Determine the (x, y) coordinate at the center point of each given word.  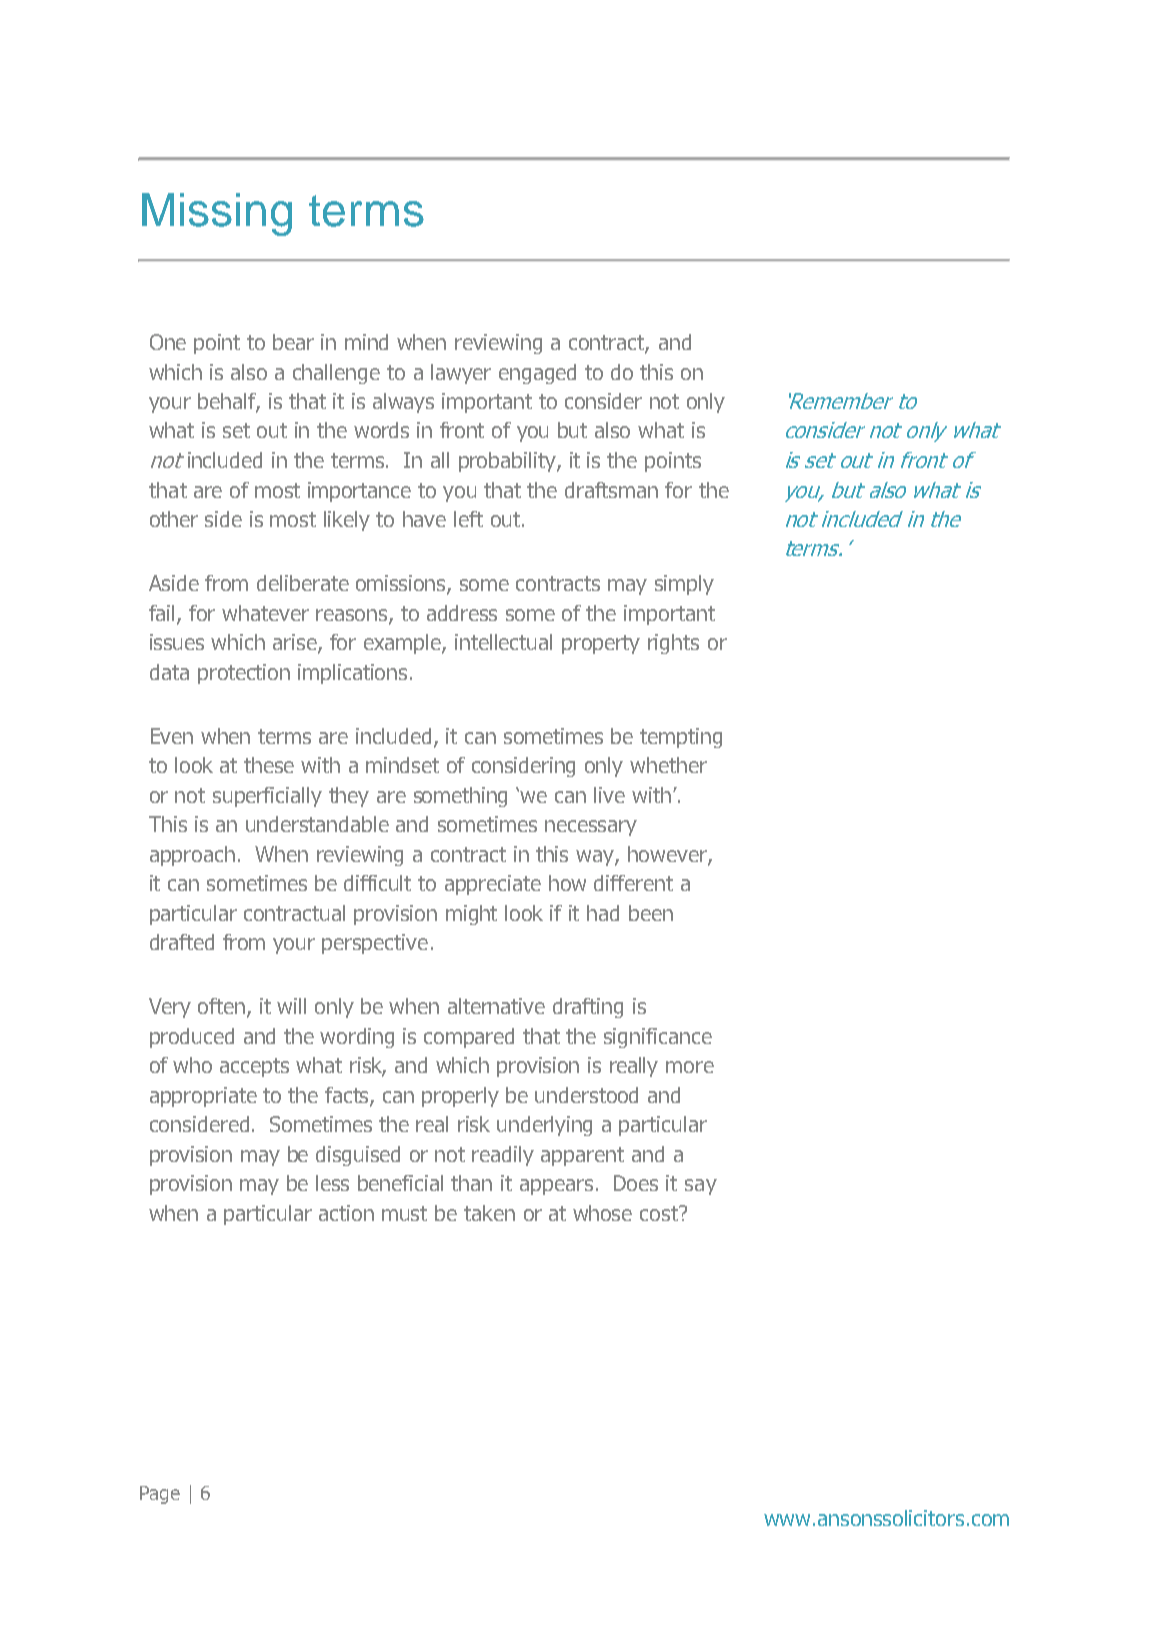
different (633, 883)
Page (160, 1495)
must (404, 1213)
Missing (217, 214)
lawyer (461, 374)
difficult (377, 883)
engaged (537, 374)
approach (192, 856)
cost (660, 1213)
